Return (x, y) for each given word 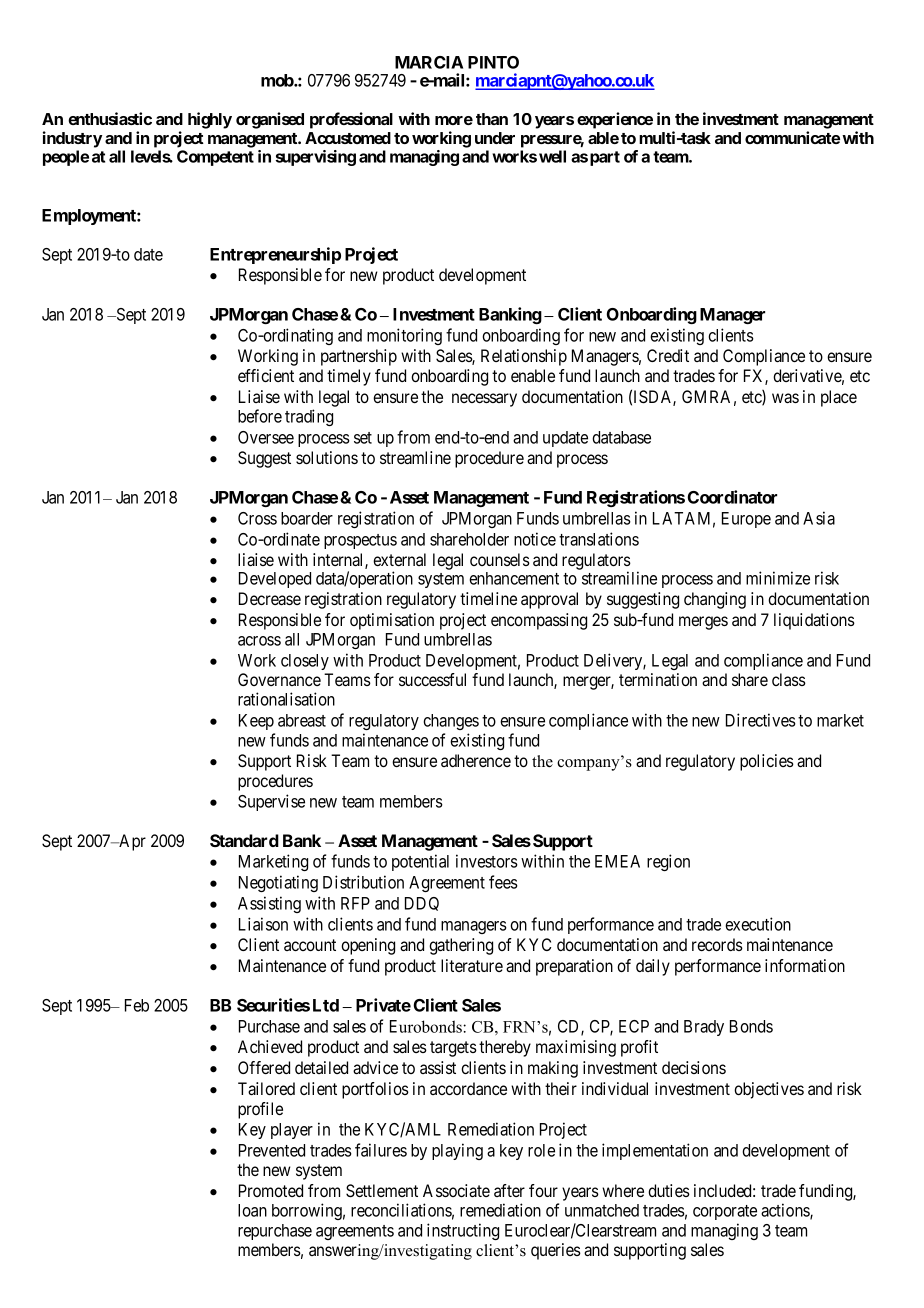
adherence (476, 760)
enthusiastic (110, 118)
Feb (137, 1005)
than (492, 119)
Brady (704, 1028)
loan (252, 1210)
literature (472, 965)
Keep (256, 722)
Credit (668, 355)
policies (767, 762)
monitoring (404, 336)
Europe (746, 520)
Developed (275, 580)
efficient (266, 375)
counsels (500, 559)
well (552, 156)
